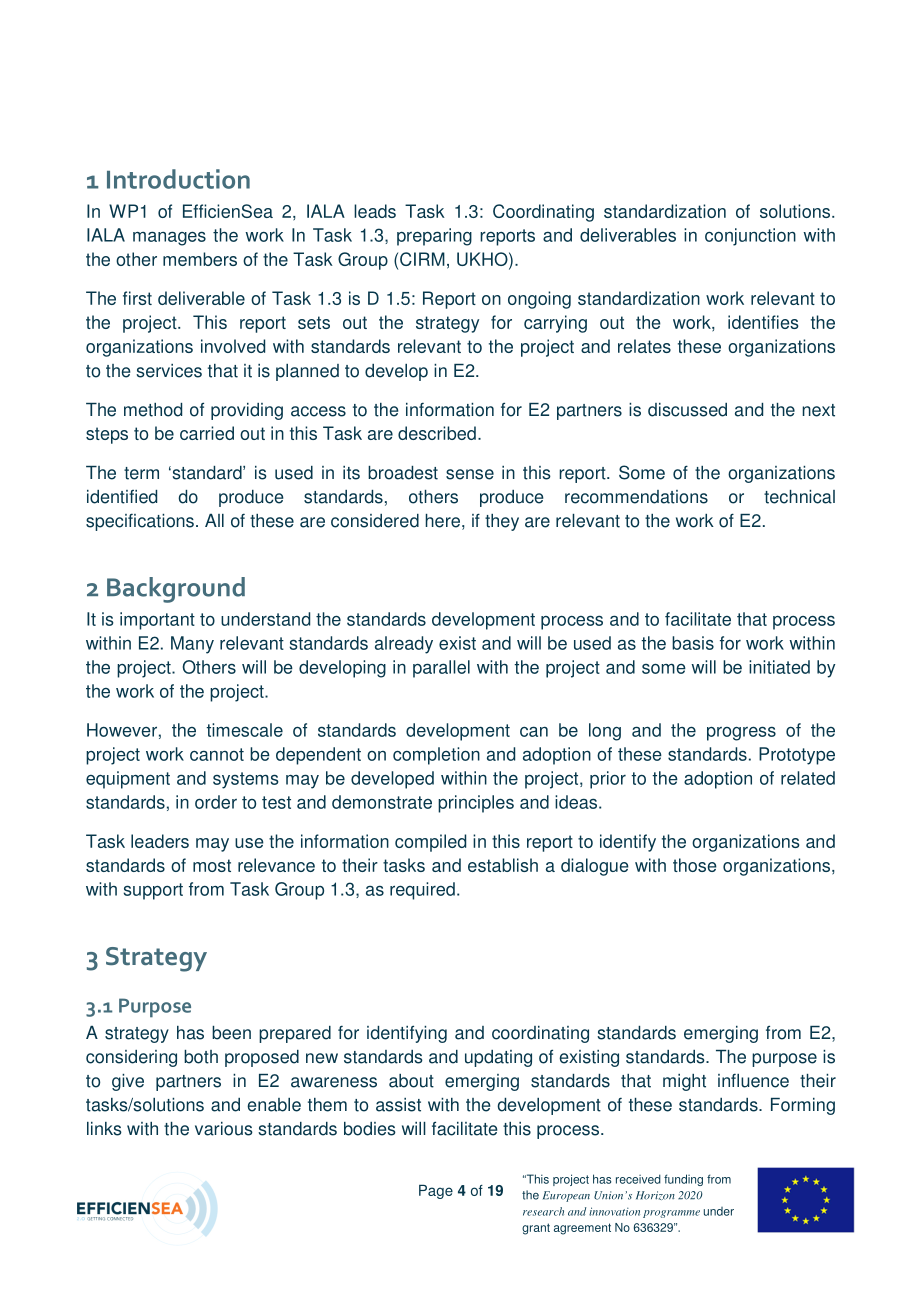  Describe the element at coordinates (695, 865) in the screenshot. I see `those` at that location.
